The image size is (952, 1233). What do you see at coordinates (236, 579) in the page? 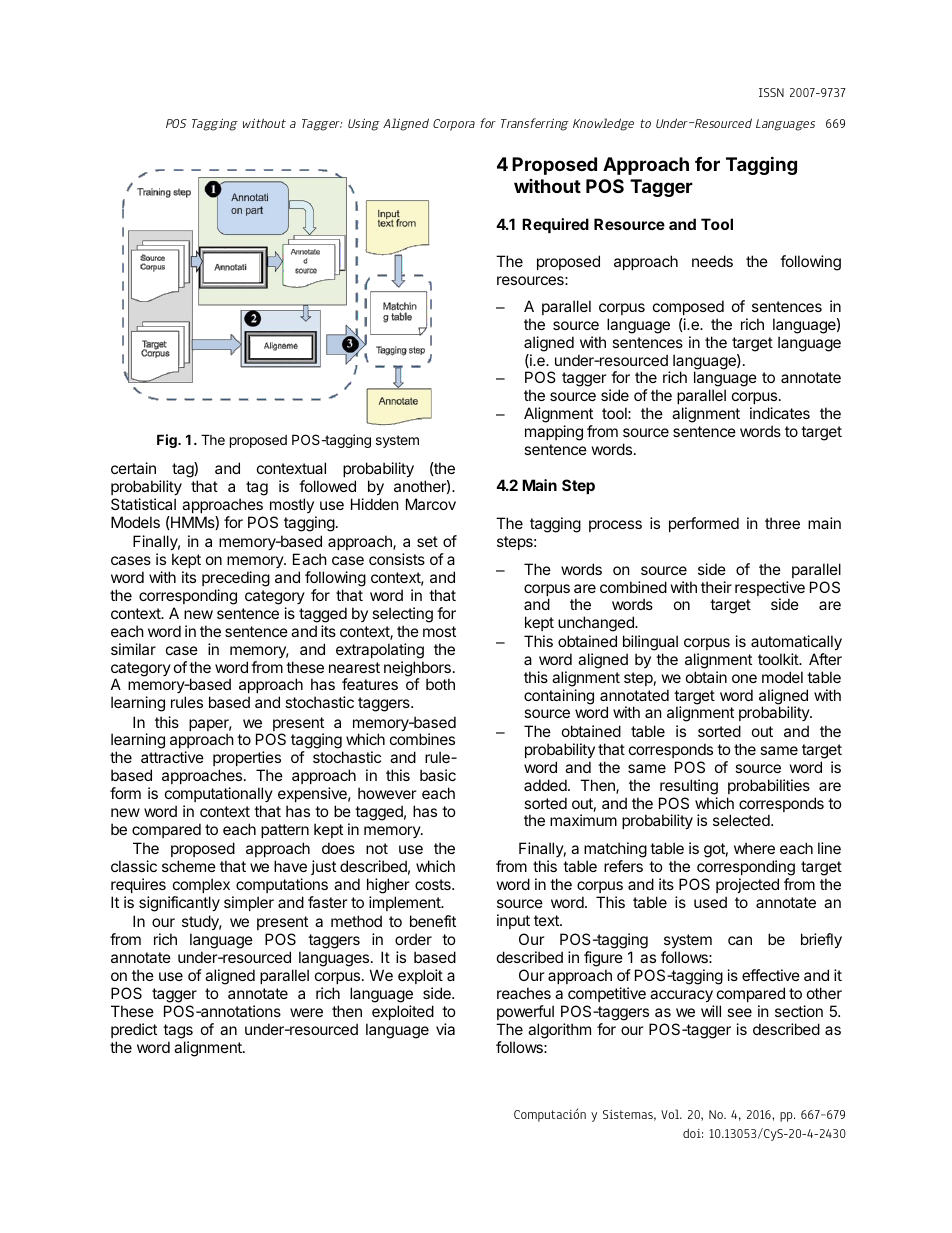
I see `preceding` at bounding box center [236, 579].
